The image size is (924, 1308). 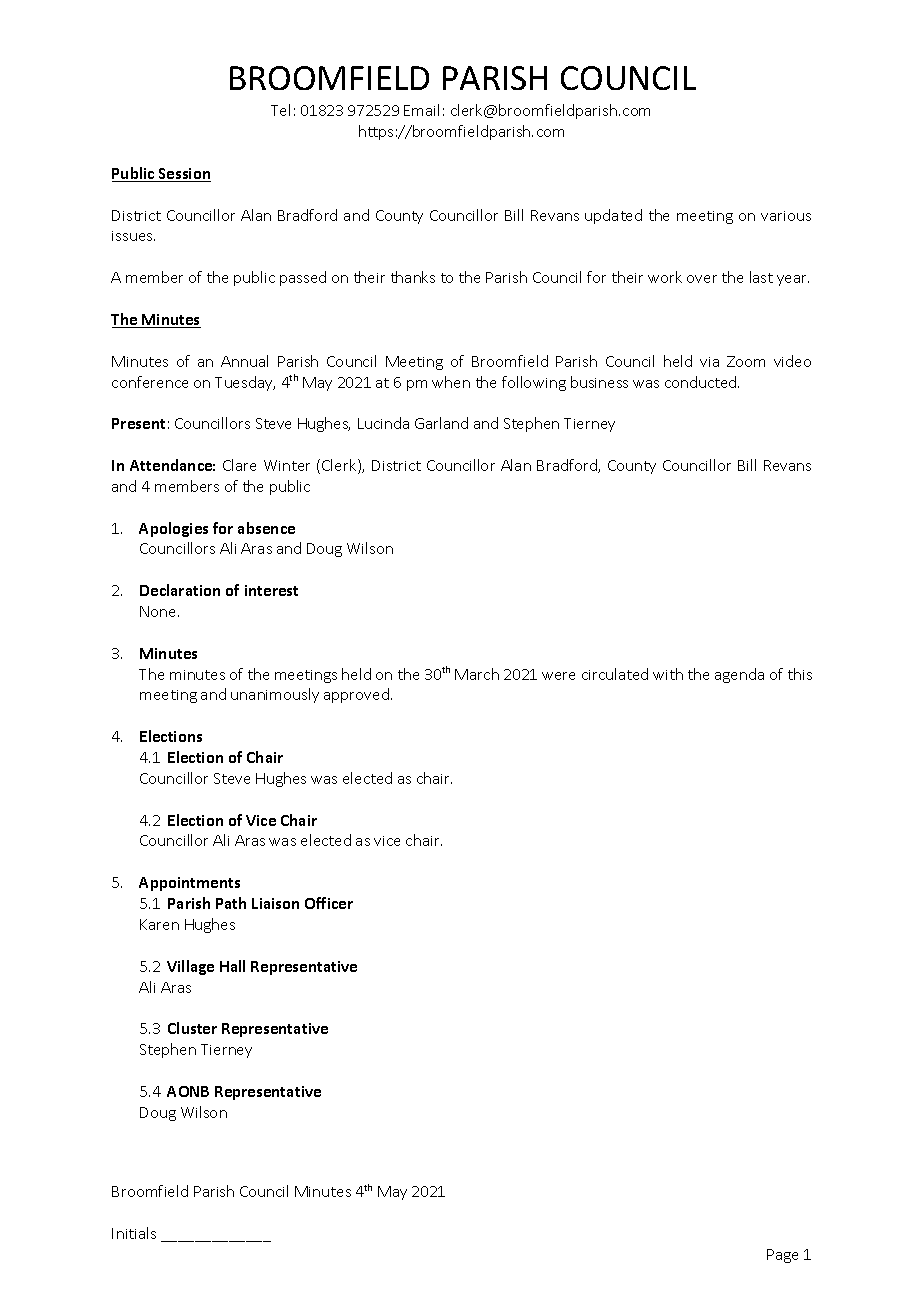 What do you see at coordinates (173, 529) in the image?
I see `Apologies` at bounding box center [173, 529].
